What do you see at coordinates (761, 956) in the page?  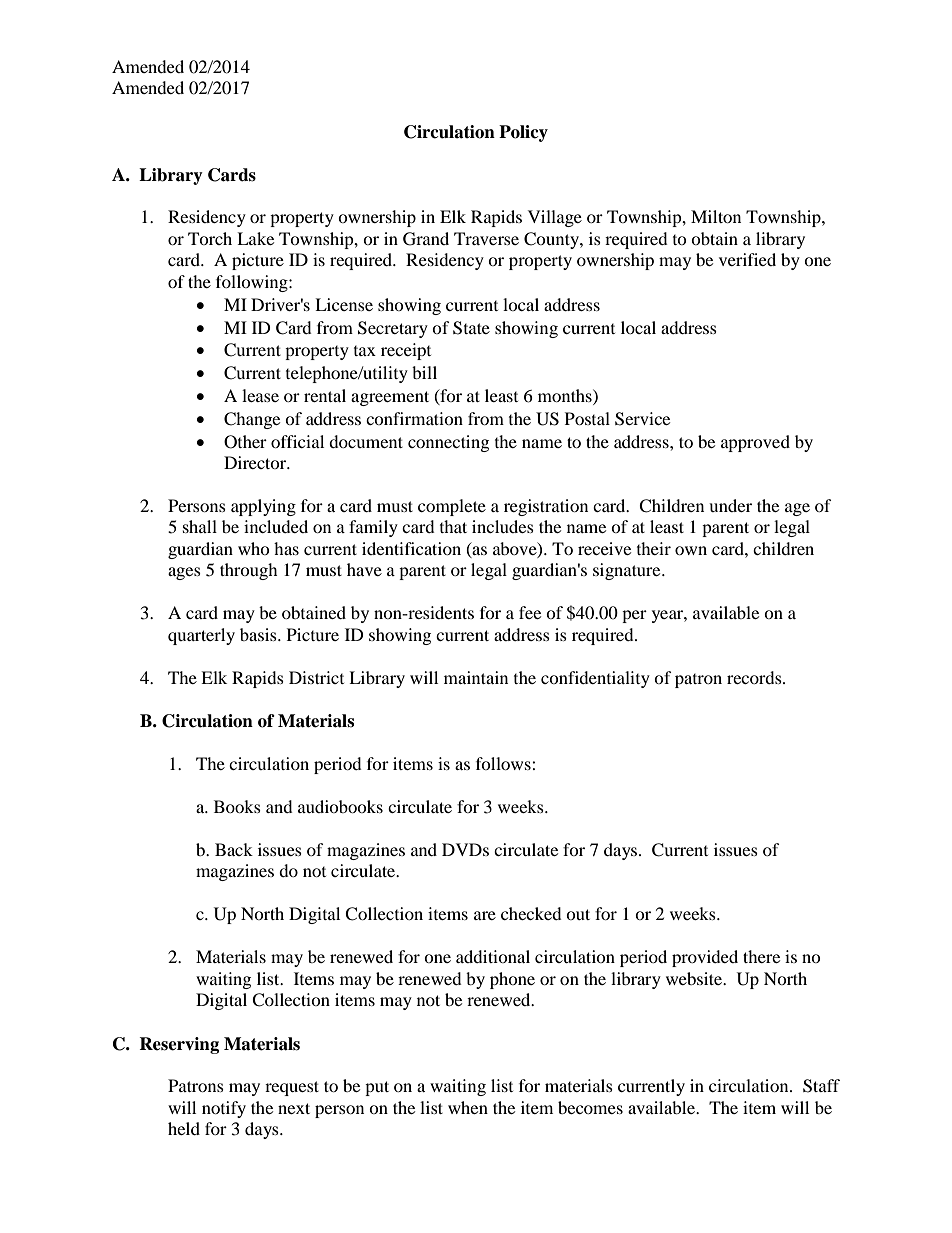 I see `there` at bounding box center [761, 956].
